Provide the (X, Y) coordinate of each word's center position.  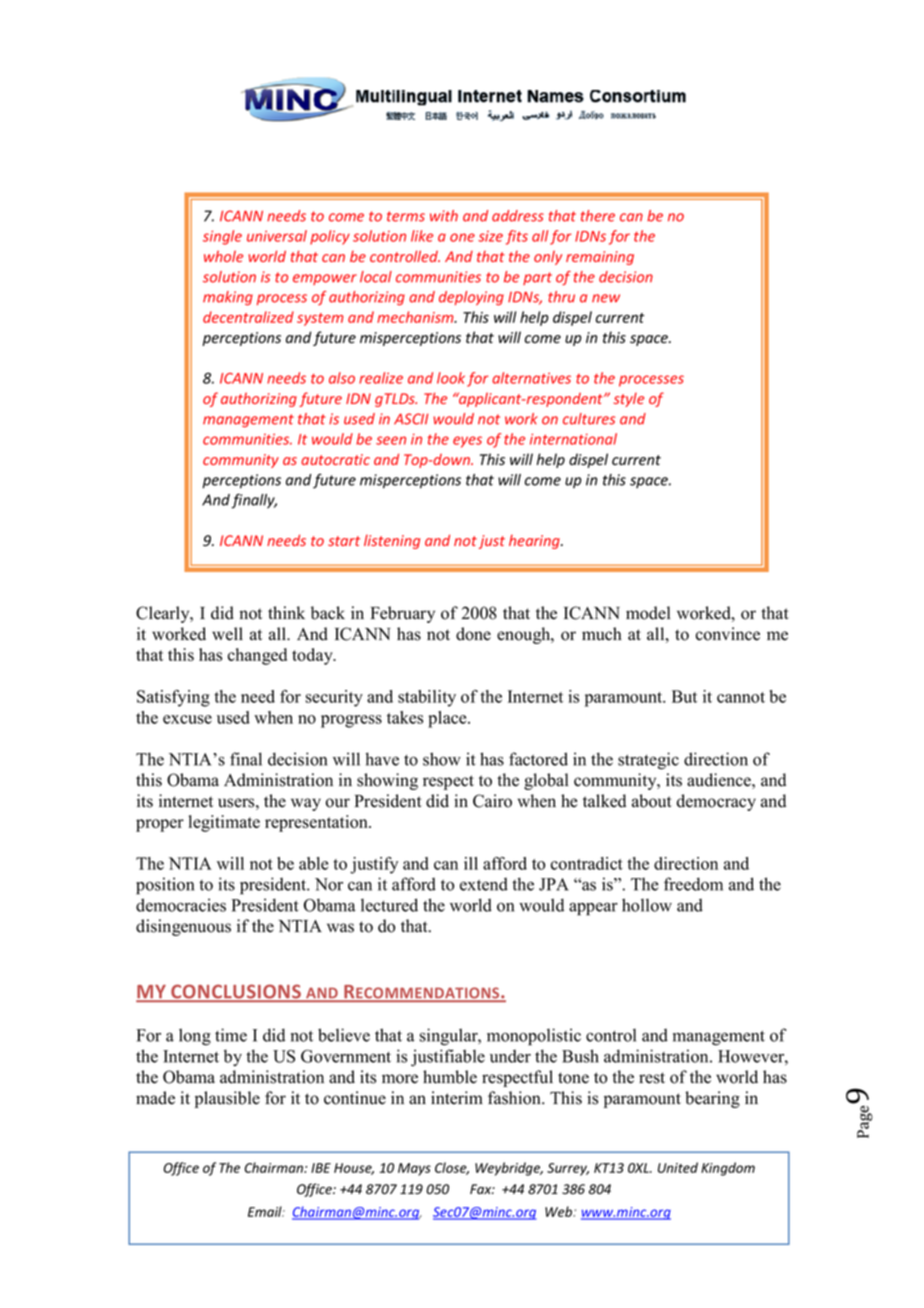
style (628, 400)
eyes (467, 442)
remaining (600, 258)
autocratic (335, 459)
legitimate (224, 823)
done (473, 634)
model (648, 613)
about (652, 801)
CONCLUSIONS (236, 993)
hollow (647, 905)
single (222, 237)
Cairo (492, 801)
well (227, 634)
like (422, 236)
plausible (227, 1099)
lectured (389, 905)
